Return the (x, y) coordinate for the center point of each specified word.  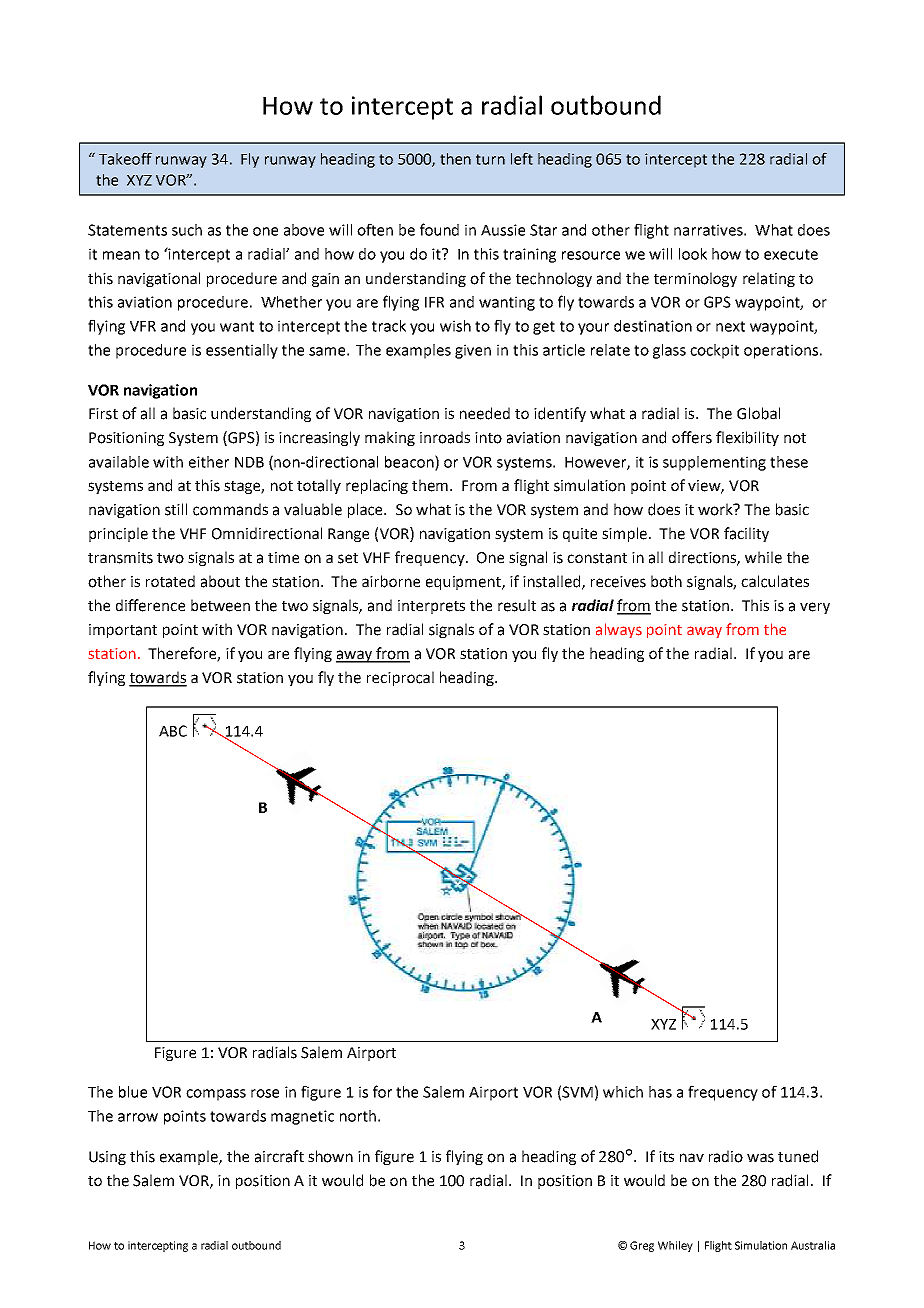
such (187, 230)
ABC (173, 731)
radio (726, 1156)
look (693, 254)
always (619, 630)
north (358, 1116)
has (660, 1092)
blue (133, 1092)
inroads (445, 437)
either (209, 462)
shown (330, 1156)
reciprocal (400, 678)
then (455, 159)
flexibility (747, 438)
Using (107, 1158)
